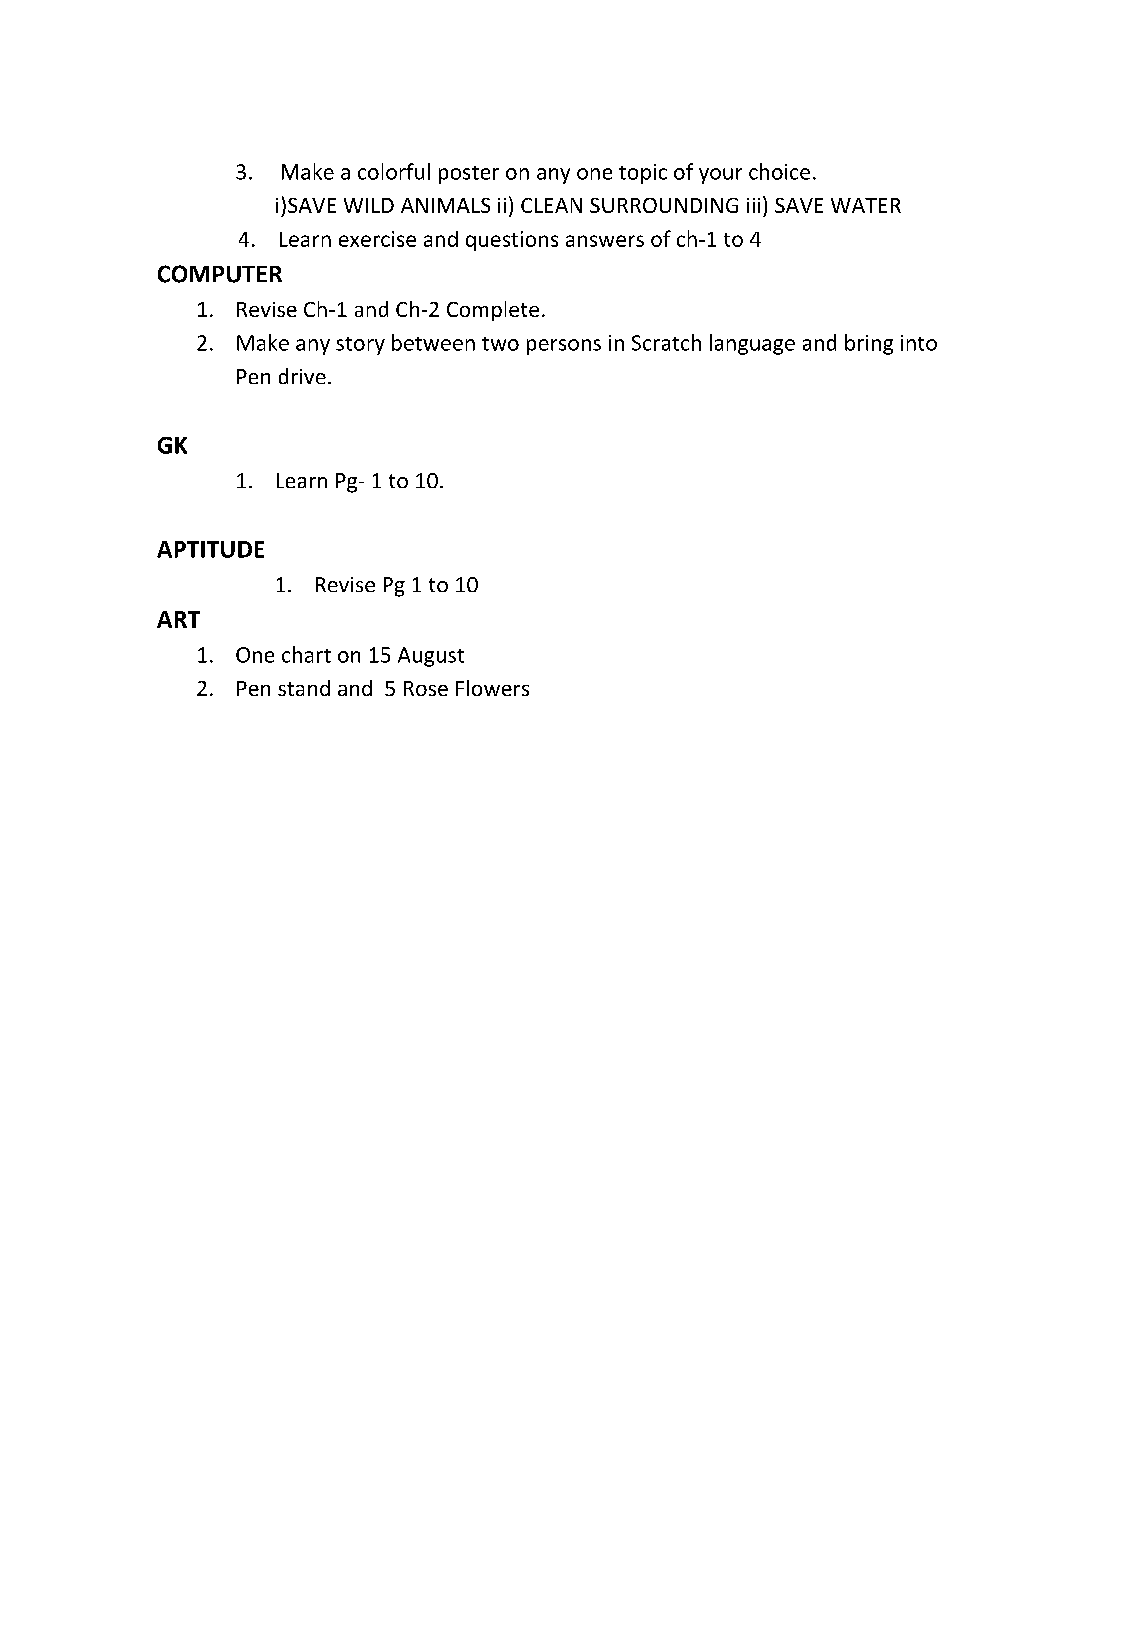 The width and height of the document is (1137, 1646). What do you see at coordinates (369, 205) in the document?
I see `WILD` at bounding box center [369, 205].
